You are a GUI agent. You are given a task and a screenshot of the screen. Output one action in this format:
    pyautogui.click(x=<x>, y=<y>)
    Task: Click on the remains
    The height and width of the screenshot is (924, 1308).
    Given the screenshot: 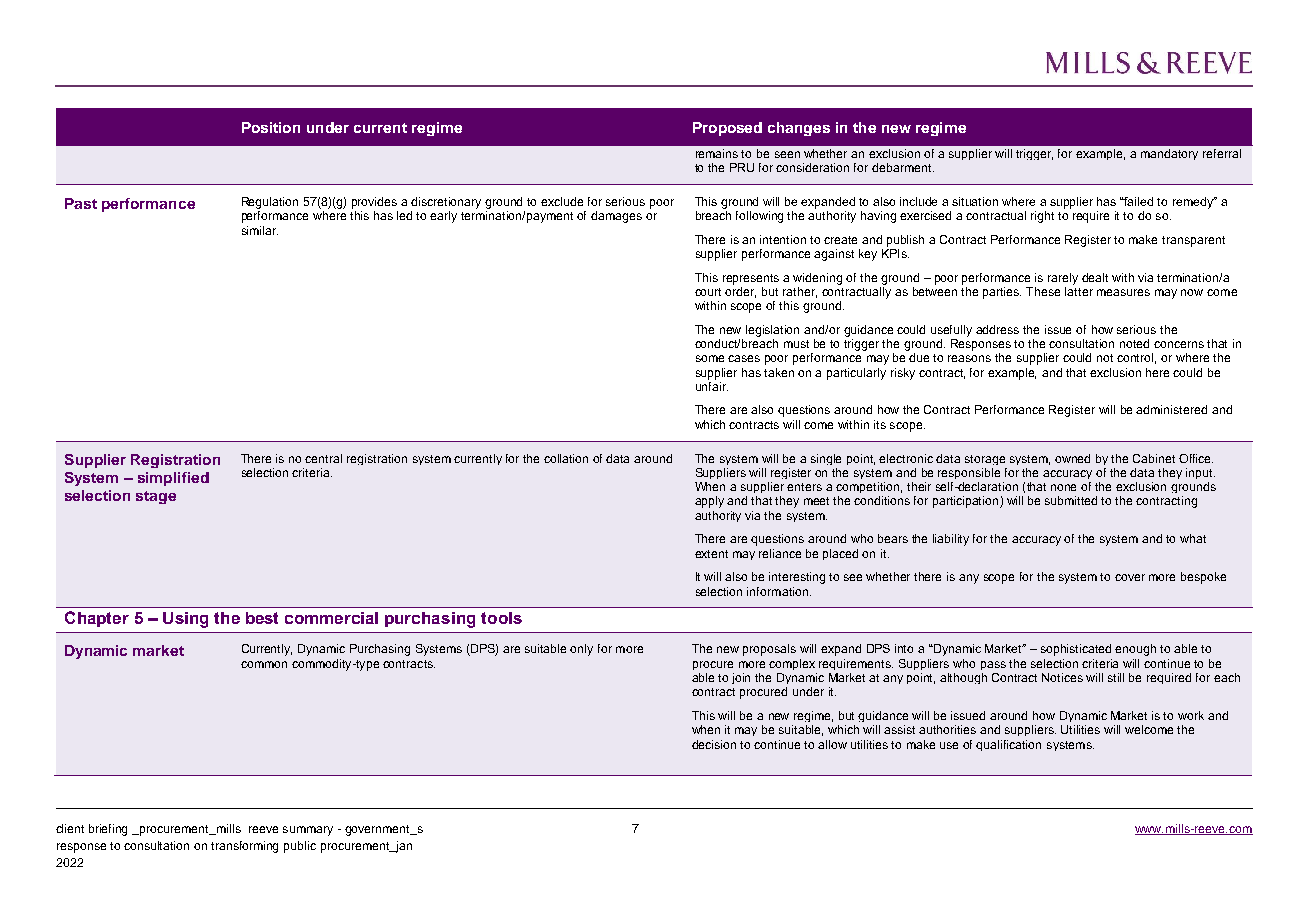 What is the action you would take?
    pyautogui.click(x=717, y=153)
